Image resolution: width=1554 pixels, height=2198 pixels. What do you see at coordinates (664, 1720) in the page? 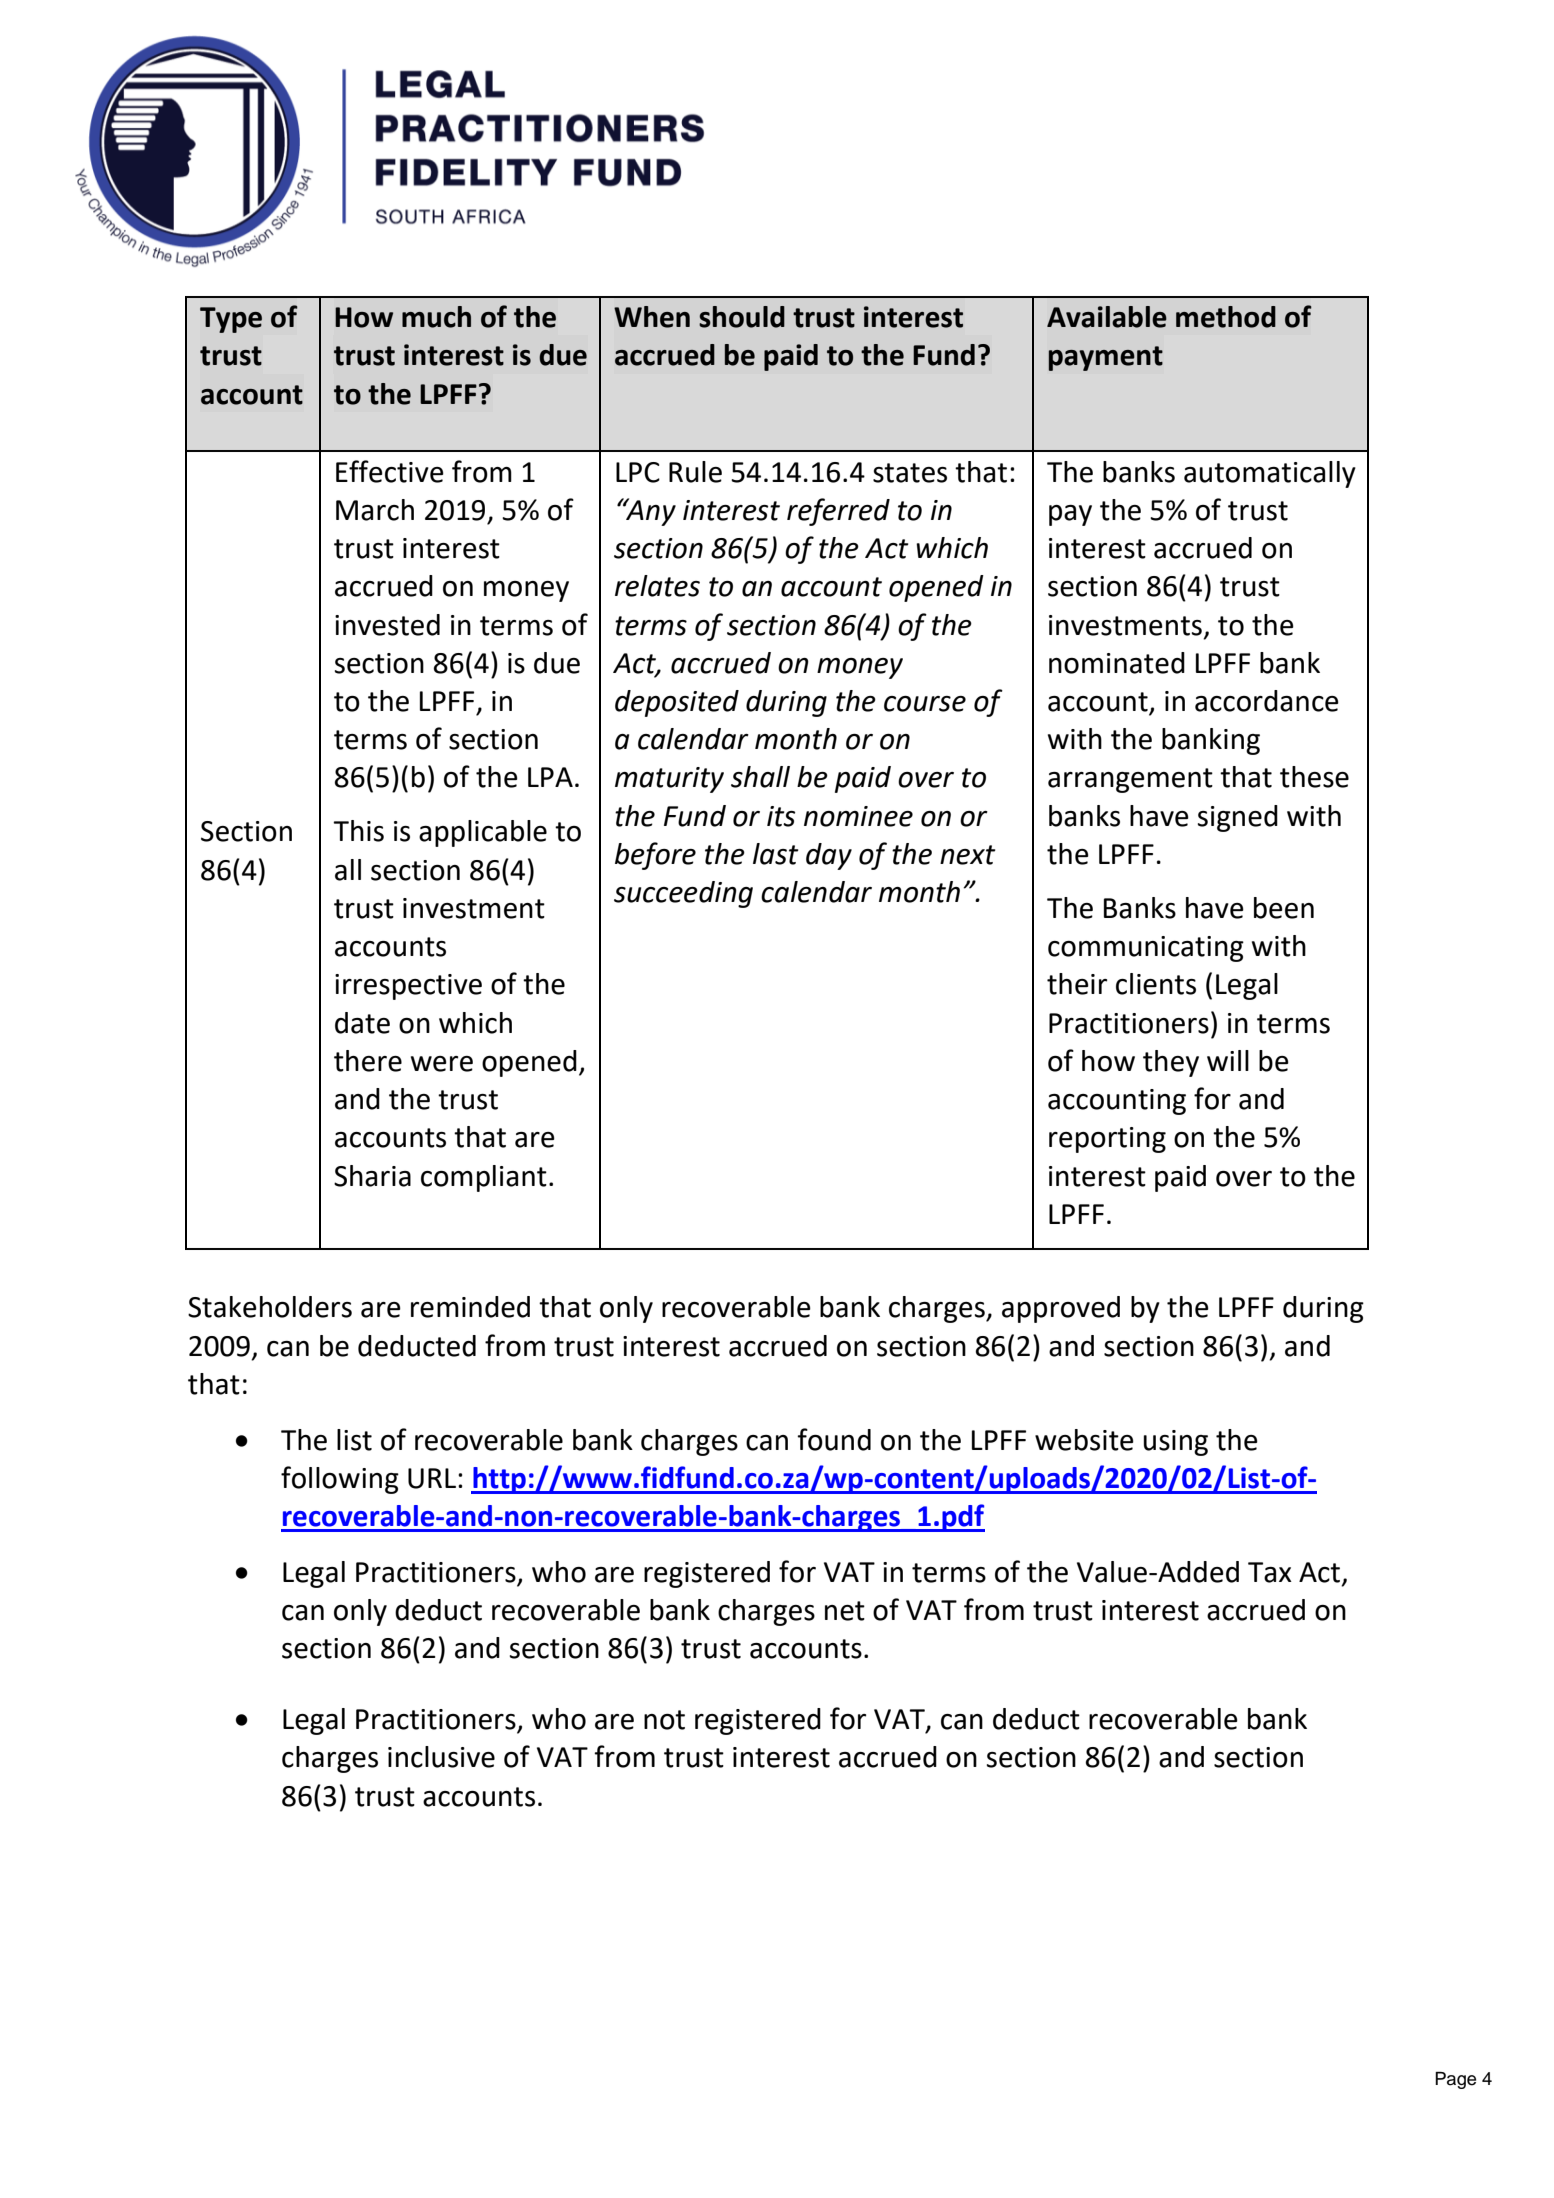
I see `not` at bounding box center [664, 1720].
